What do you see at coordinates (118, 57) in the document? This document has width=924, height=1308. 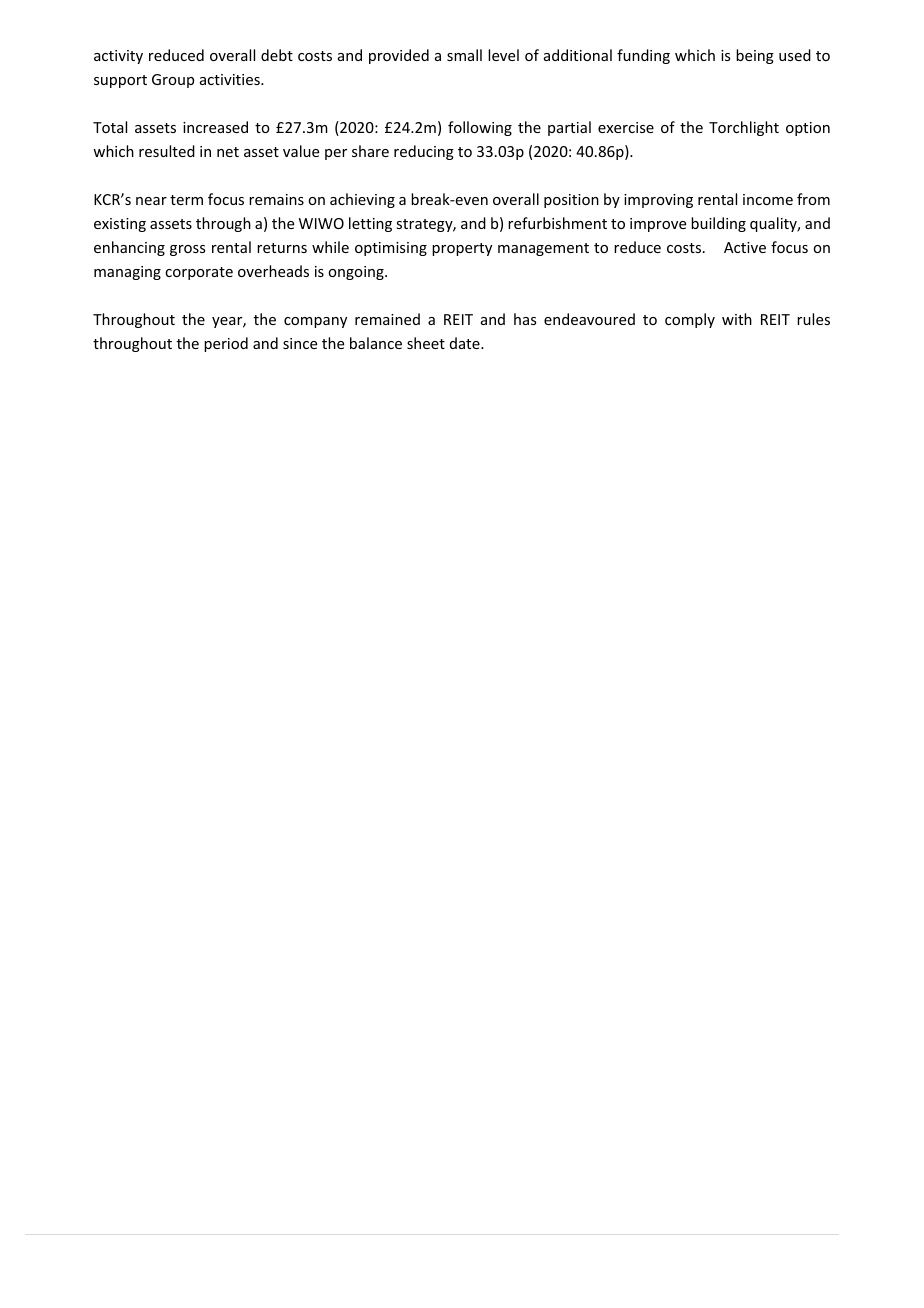 I see `activity` at bounding box center [118, 57].
